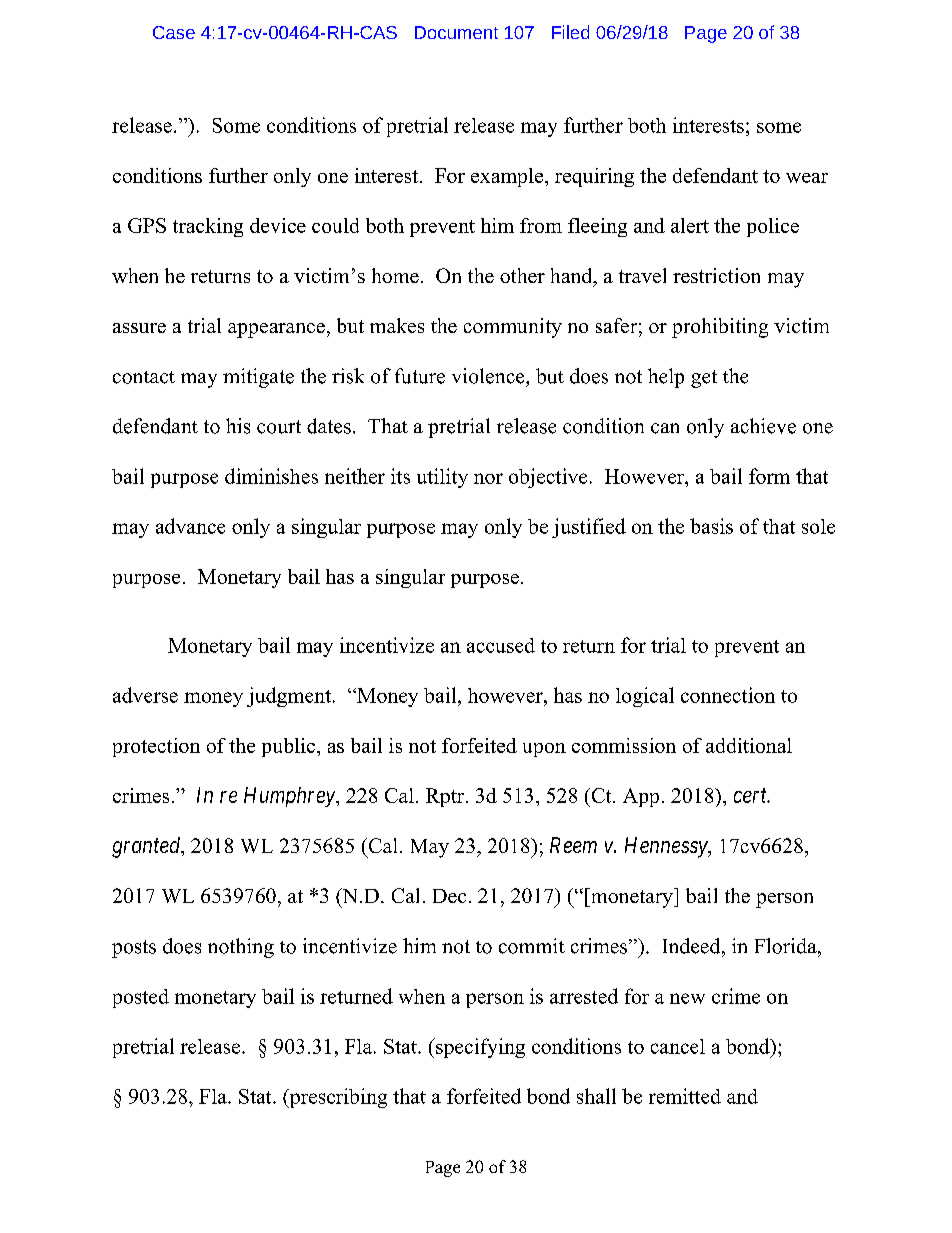  What do you see at coordinates (720, 328) in the screenshot?
I see `prohibiting` at bounding box center [720, 328].
